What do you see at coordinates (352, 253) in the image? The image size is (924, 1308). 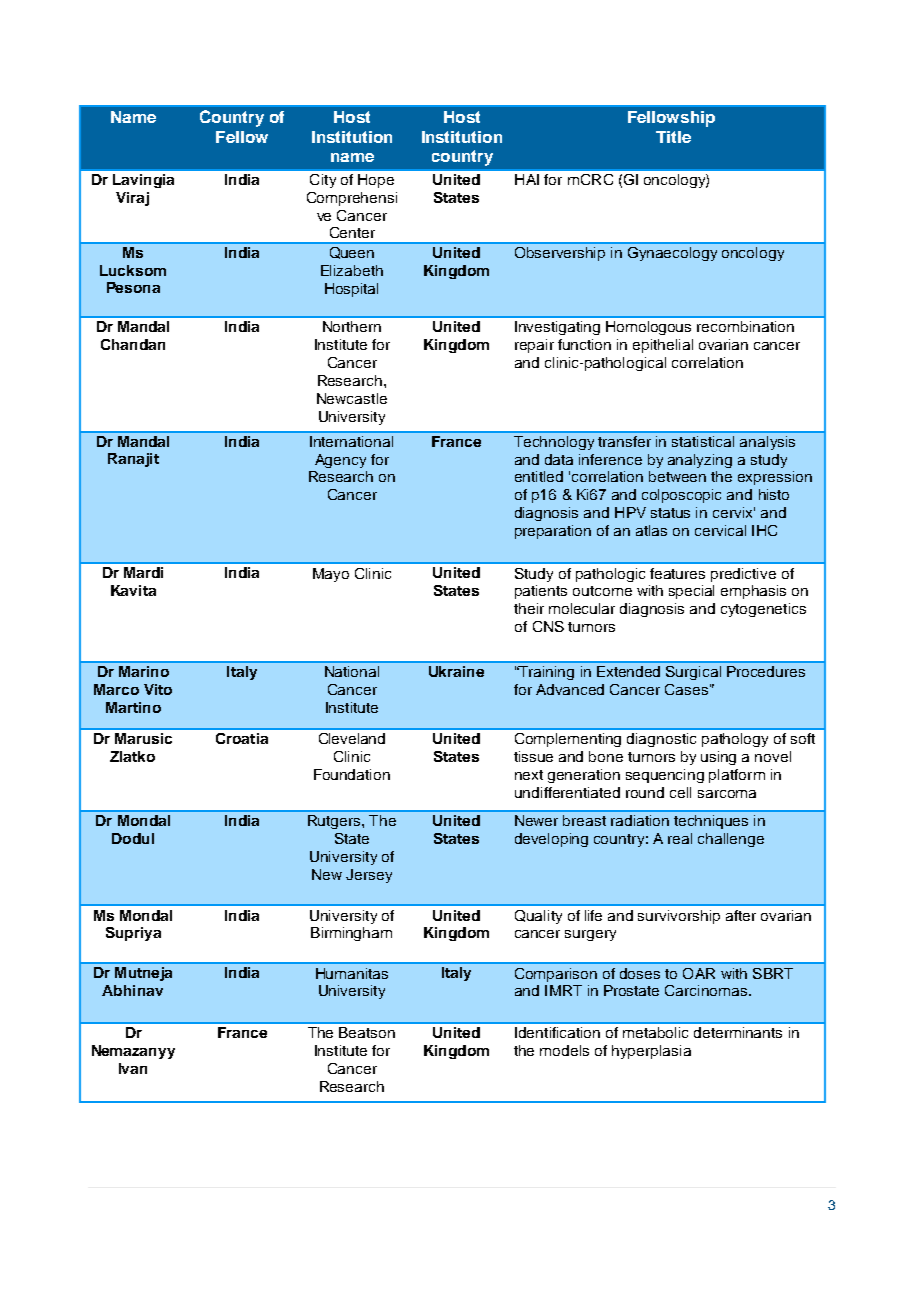 I see `Queen` at bounding box center [352, 253].
